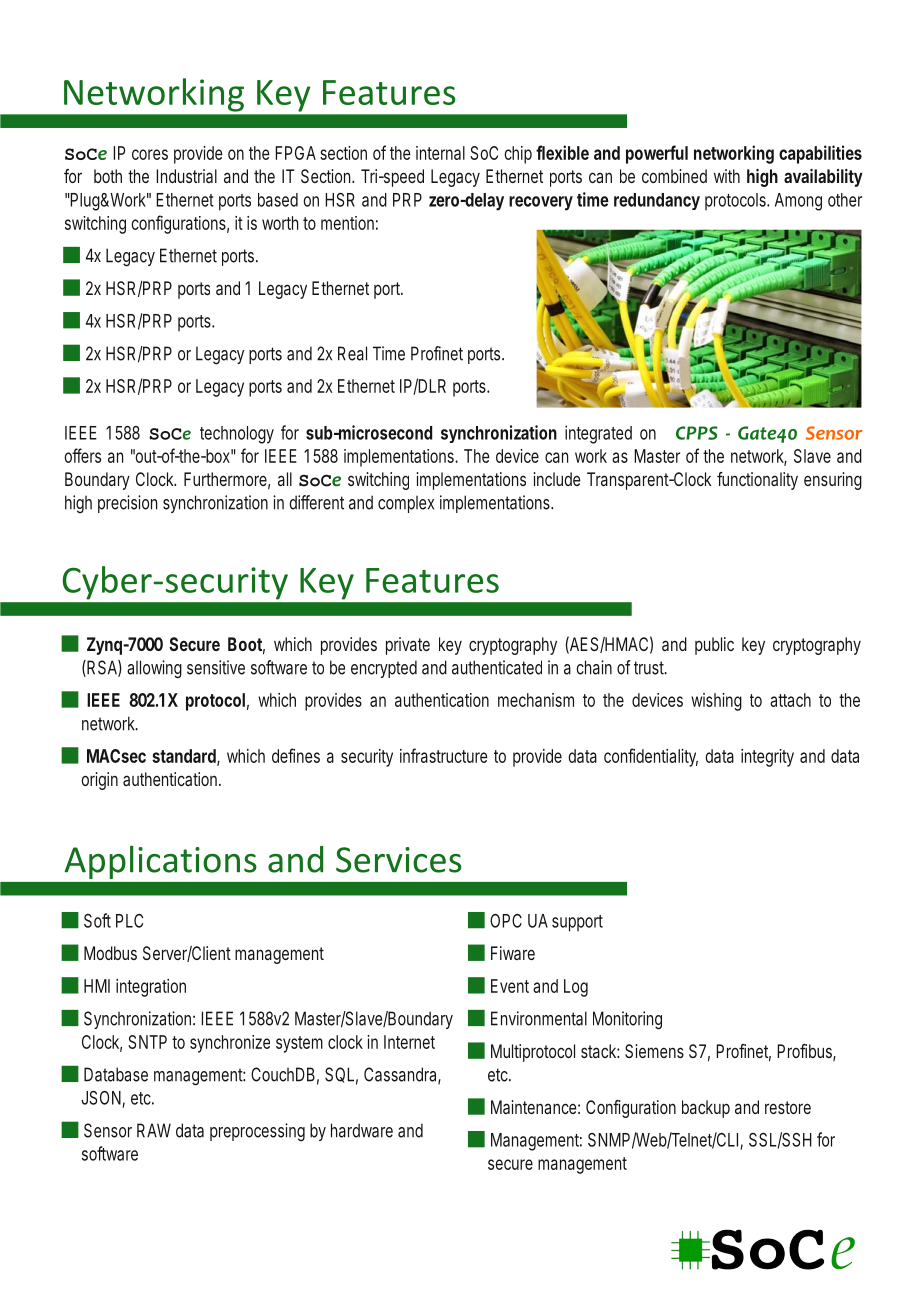 This document has width=924, height=1308. What do you see at coordinates (440, 153) in the document?
I see `internal` at bounding box center [440, 153].
